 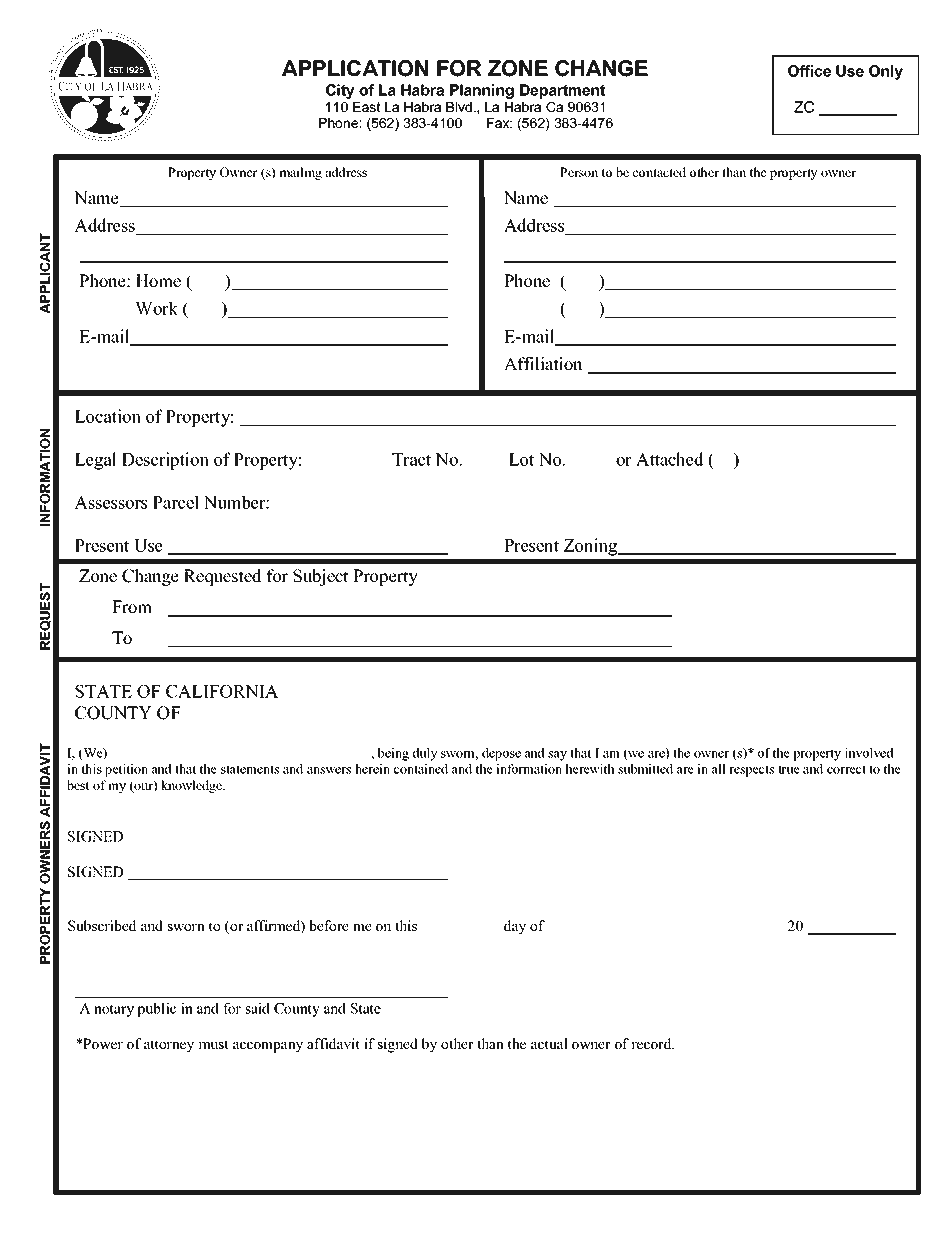 I want to click on actual, so click(x=549, y=1043).
